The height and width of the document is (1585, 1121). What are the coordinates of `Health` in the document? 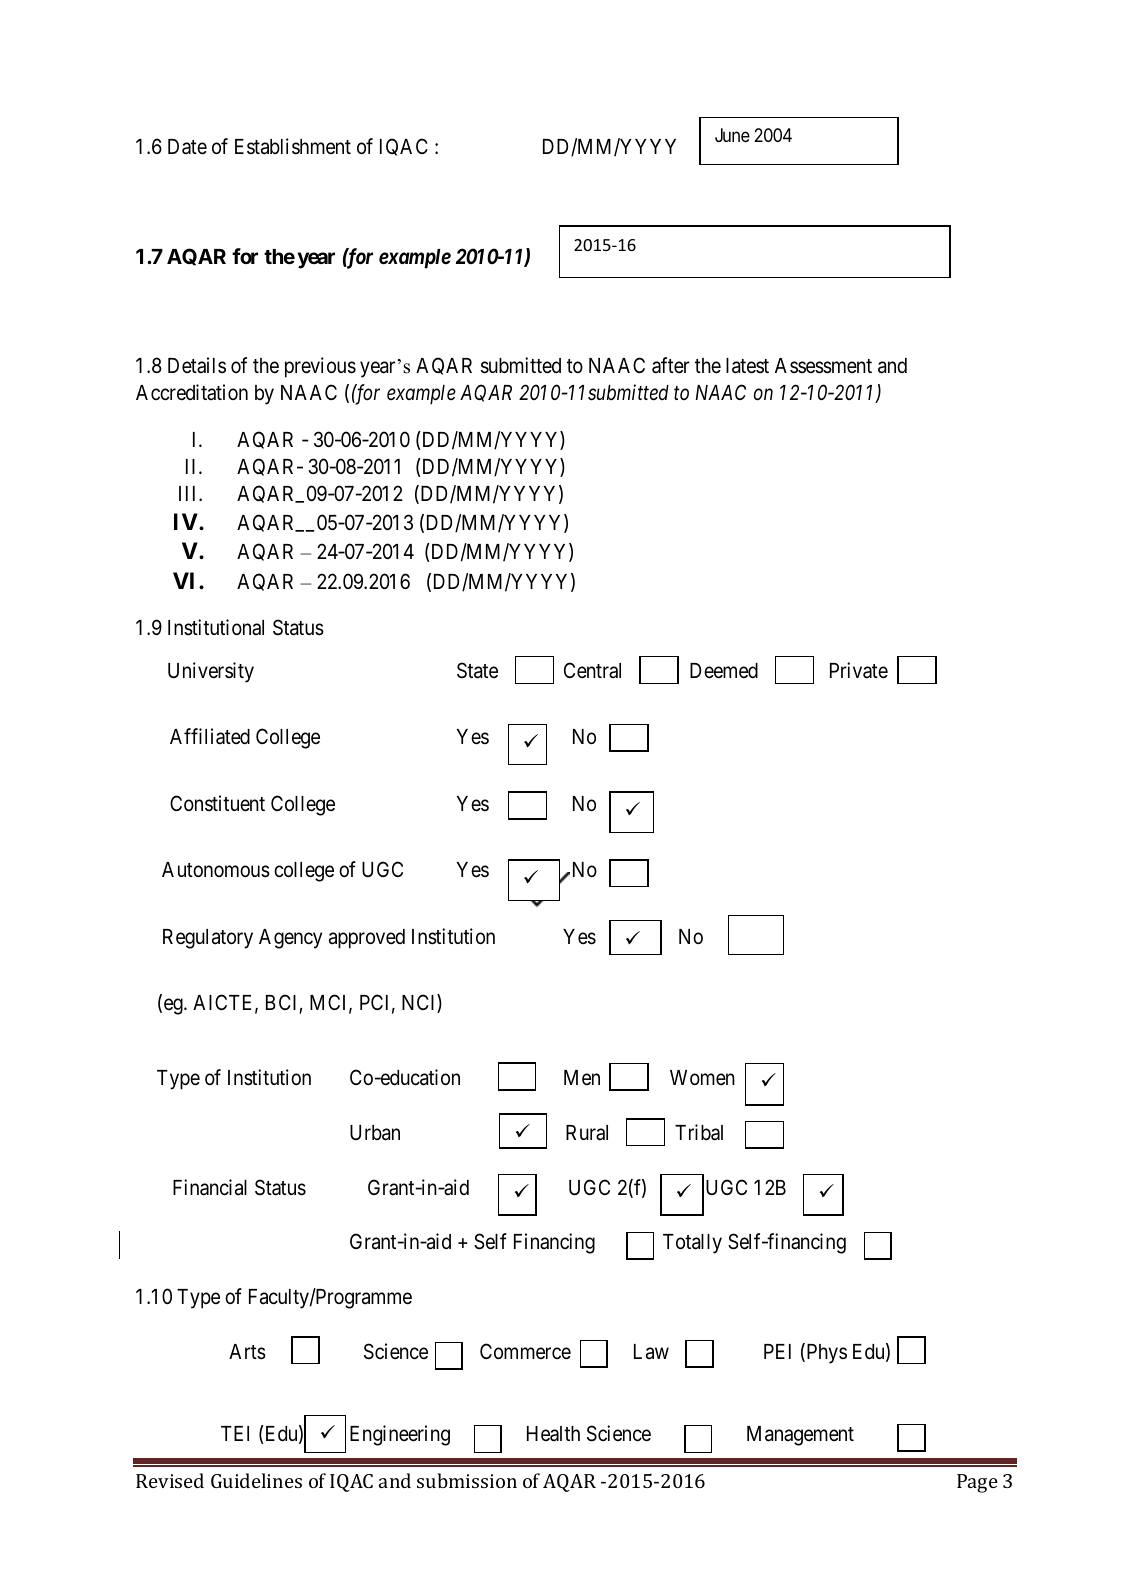 It's located at (553, 1434).
